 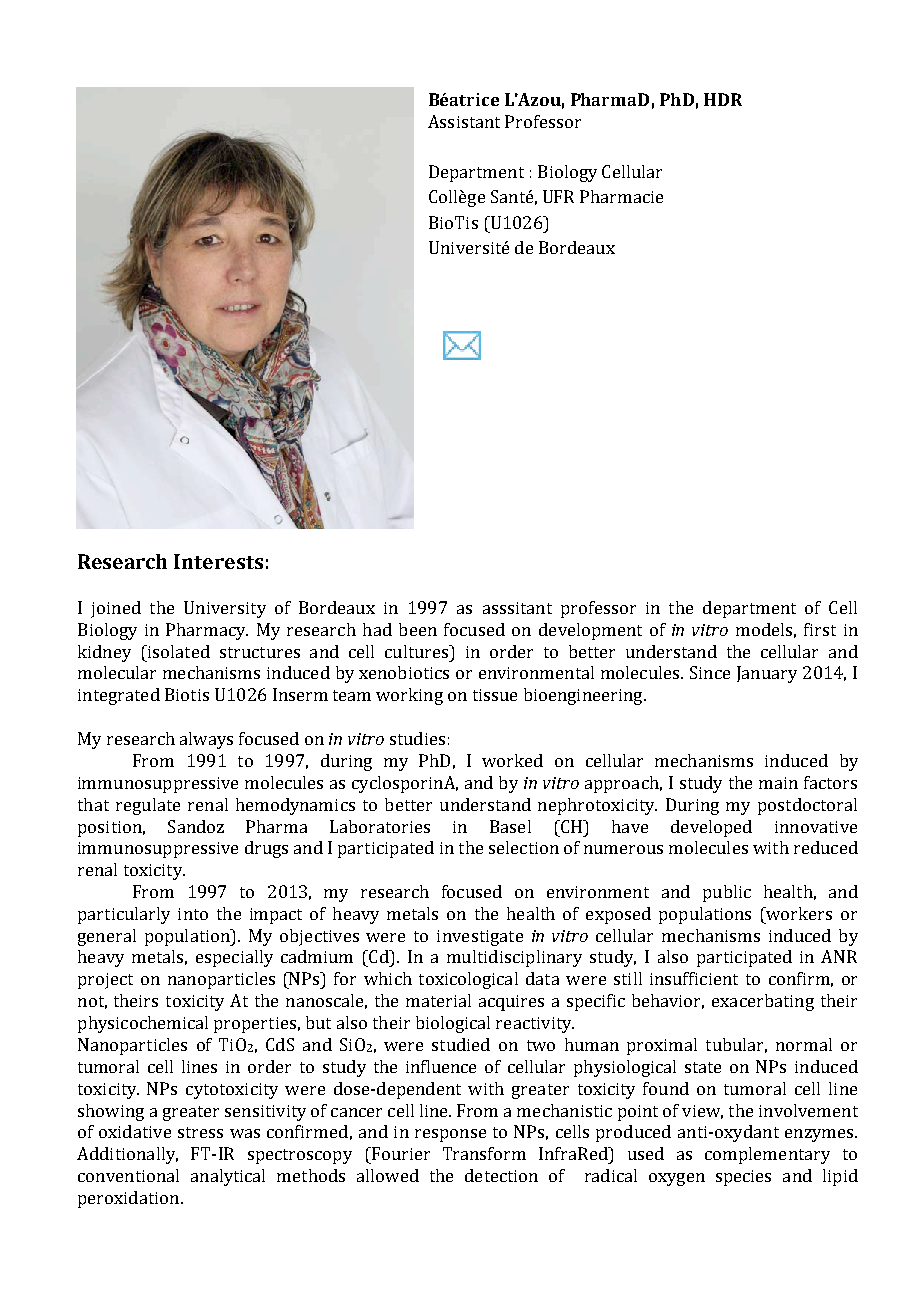 I want to click on Basel, so click(x=510, y=826).
